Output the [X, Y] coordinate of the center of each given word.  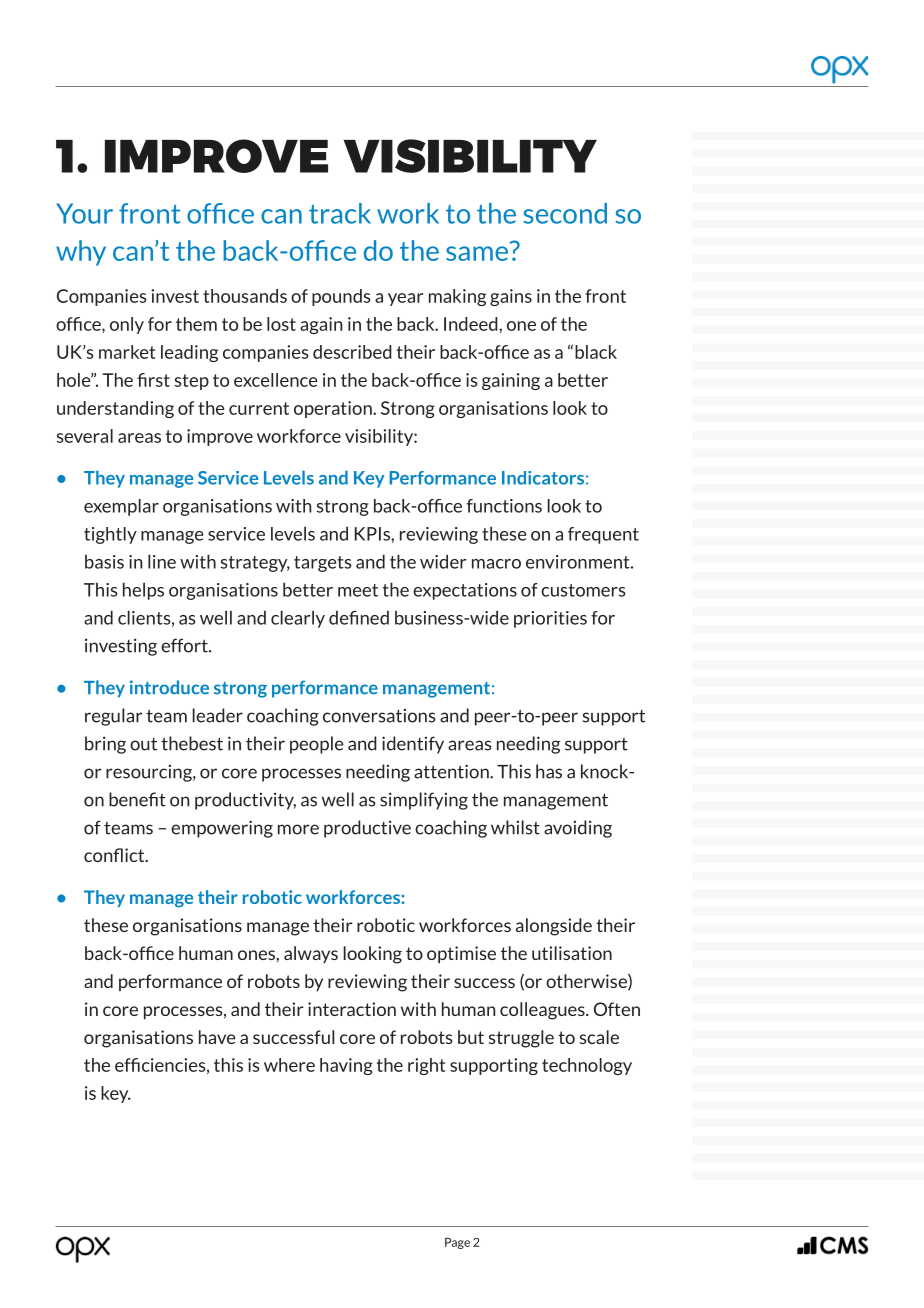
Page [457, 1243]
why [81, 253]
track [340, 213]
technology [587, 1066]
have [217, 1037]
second [565, 213]
